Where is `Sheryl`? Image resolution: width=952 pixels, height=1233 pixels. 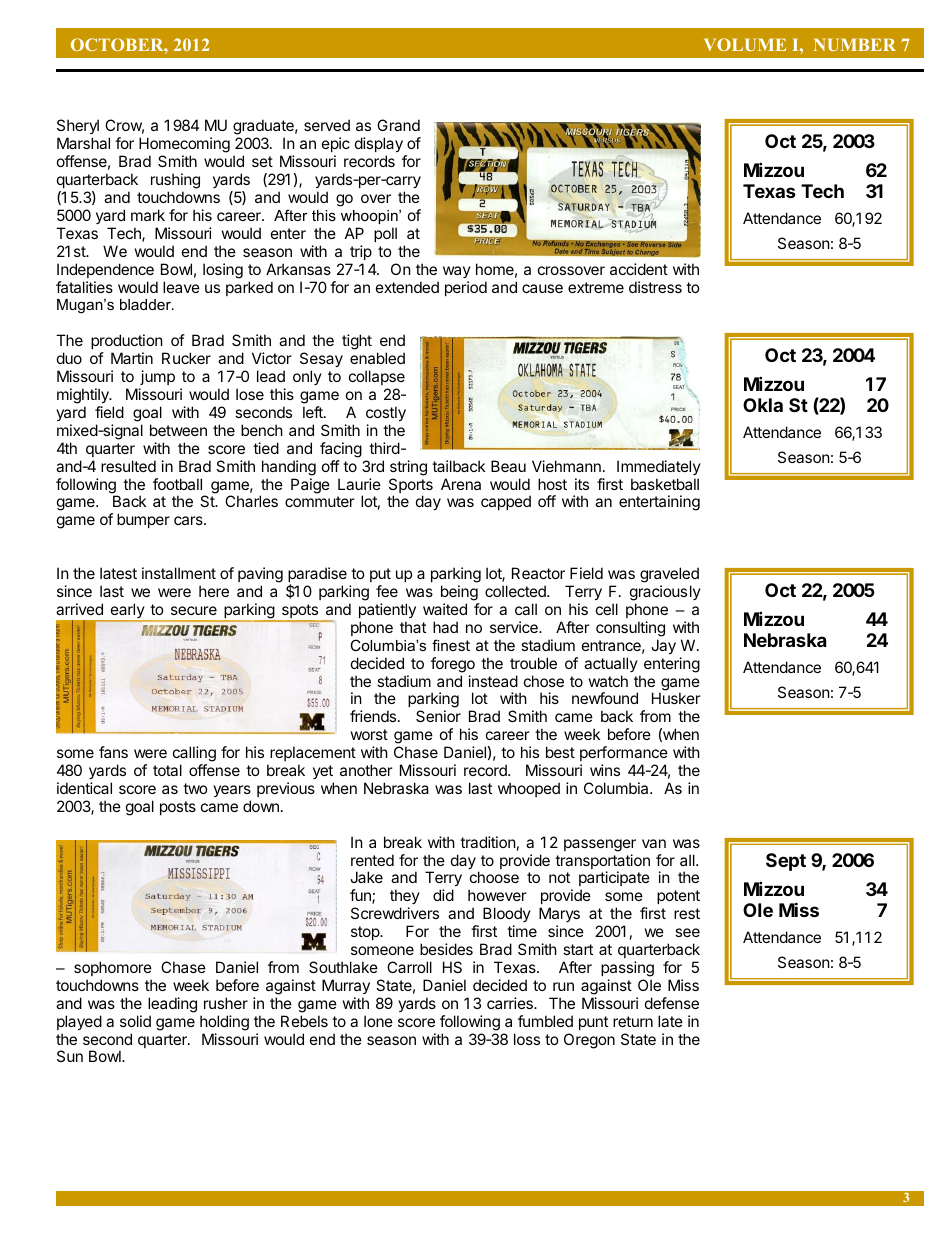 Sheryl is located at coordinates (78, 128).
